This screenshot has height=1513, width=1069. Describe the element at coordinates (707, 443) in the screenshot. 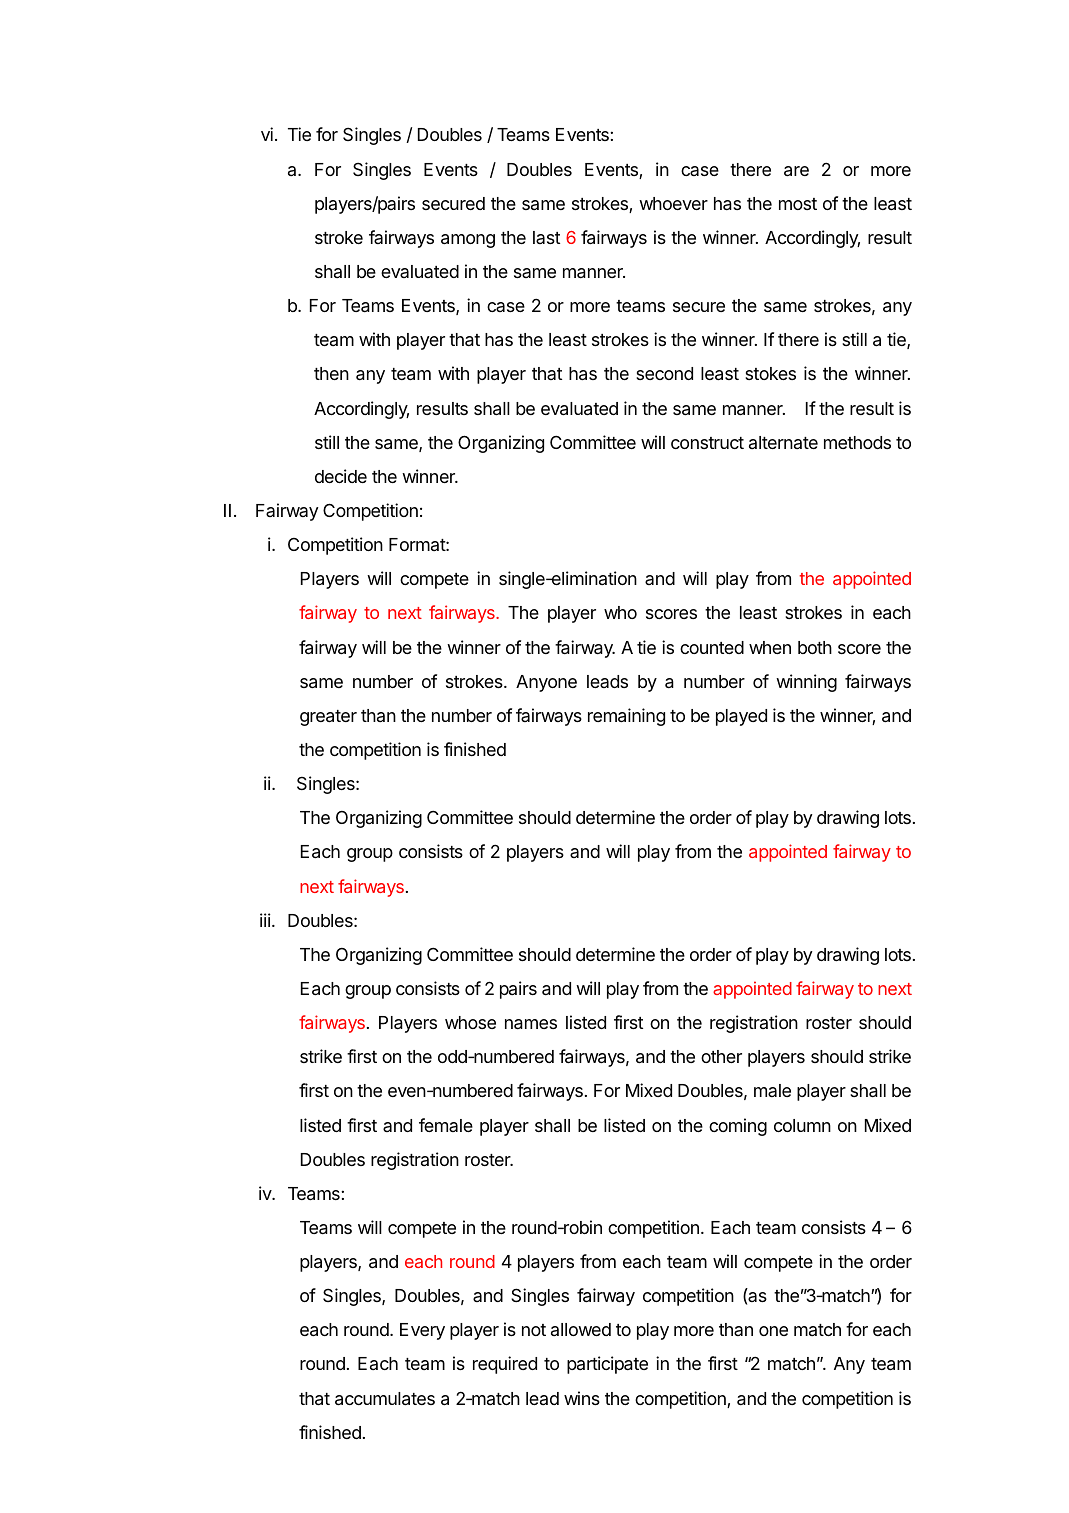

I see `construct` at that location.
